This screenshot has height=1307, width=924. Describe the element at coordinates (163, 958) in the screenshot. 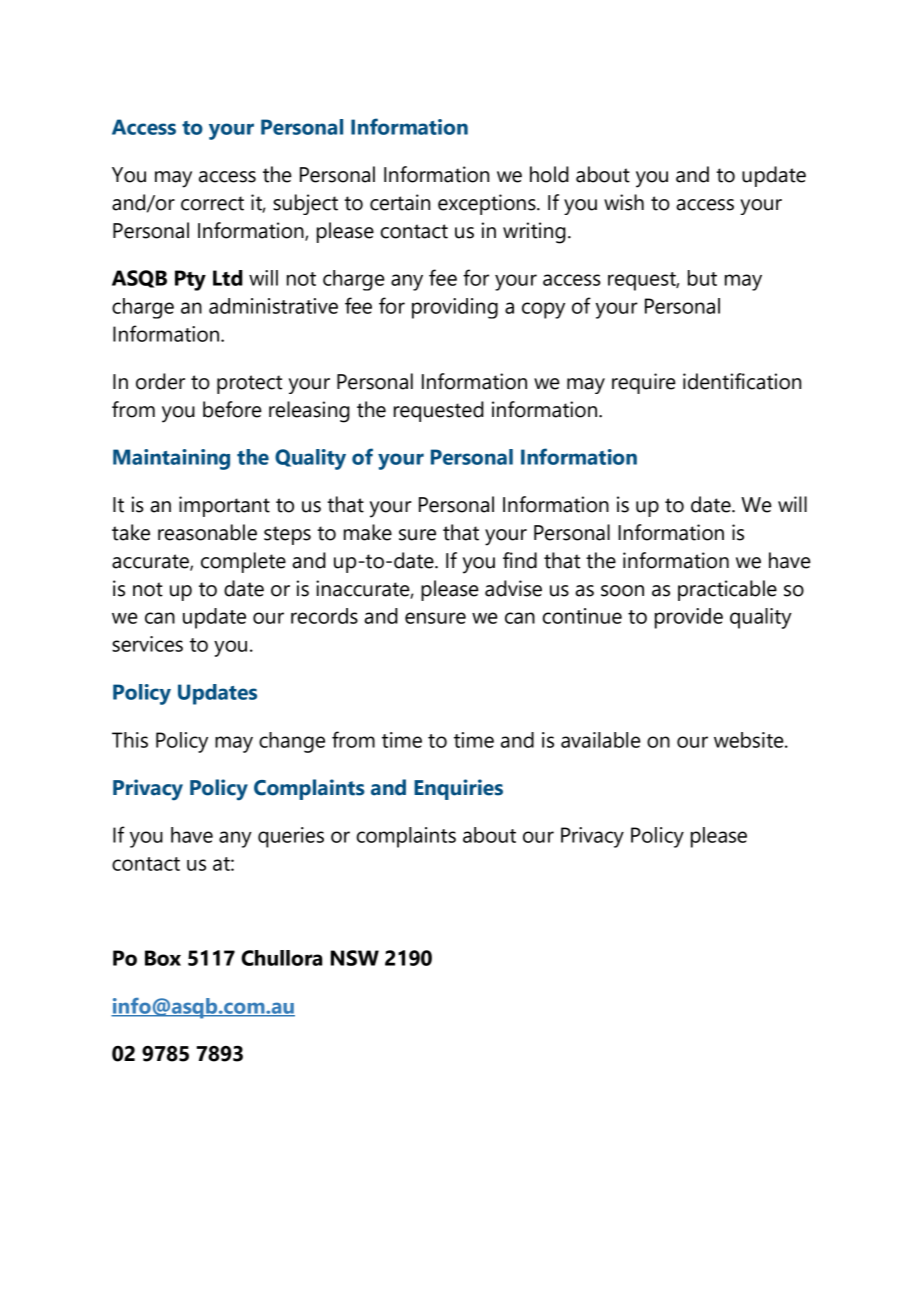

I see `Box` at that location.
